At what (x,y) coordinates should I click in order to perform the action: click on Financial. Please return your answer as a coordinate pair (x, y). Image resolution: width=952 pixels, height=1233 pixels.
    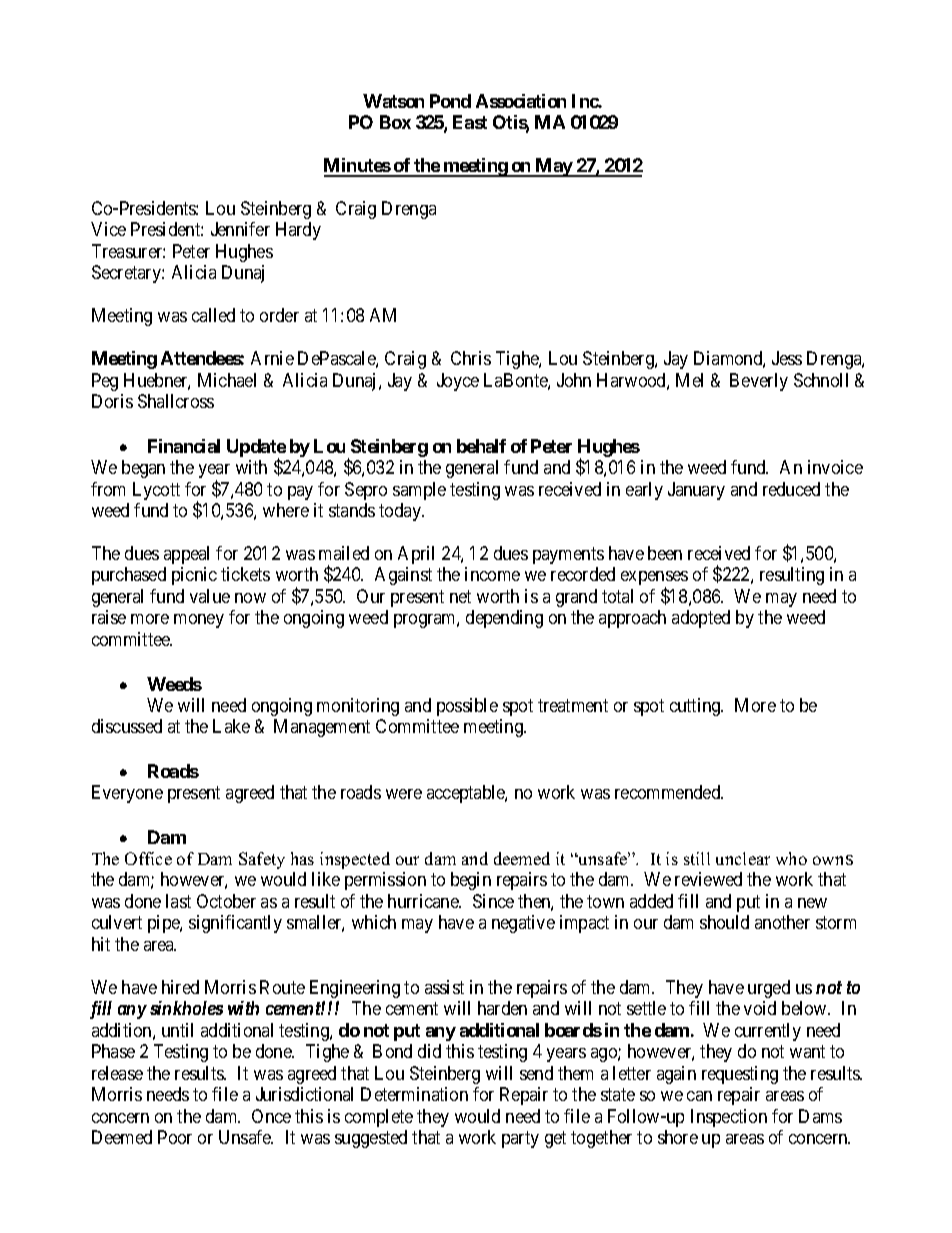
    Looking at the image, I should click on (184, 446).
